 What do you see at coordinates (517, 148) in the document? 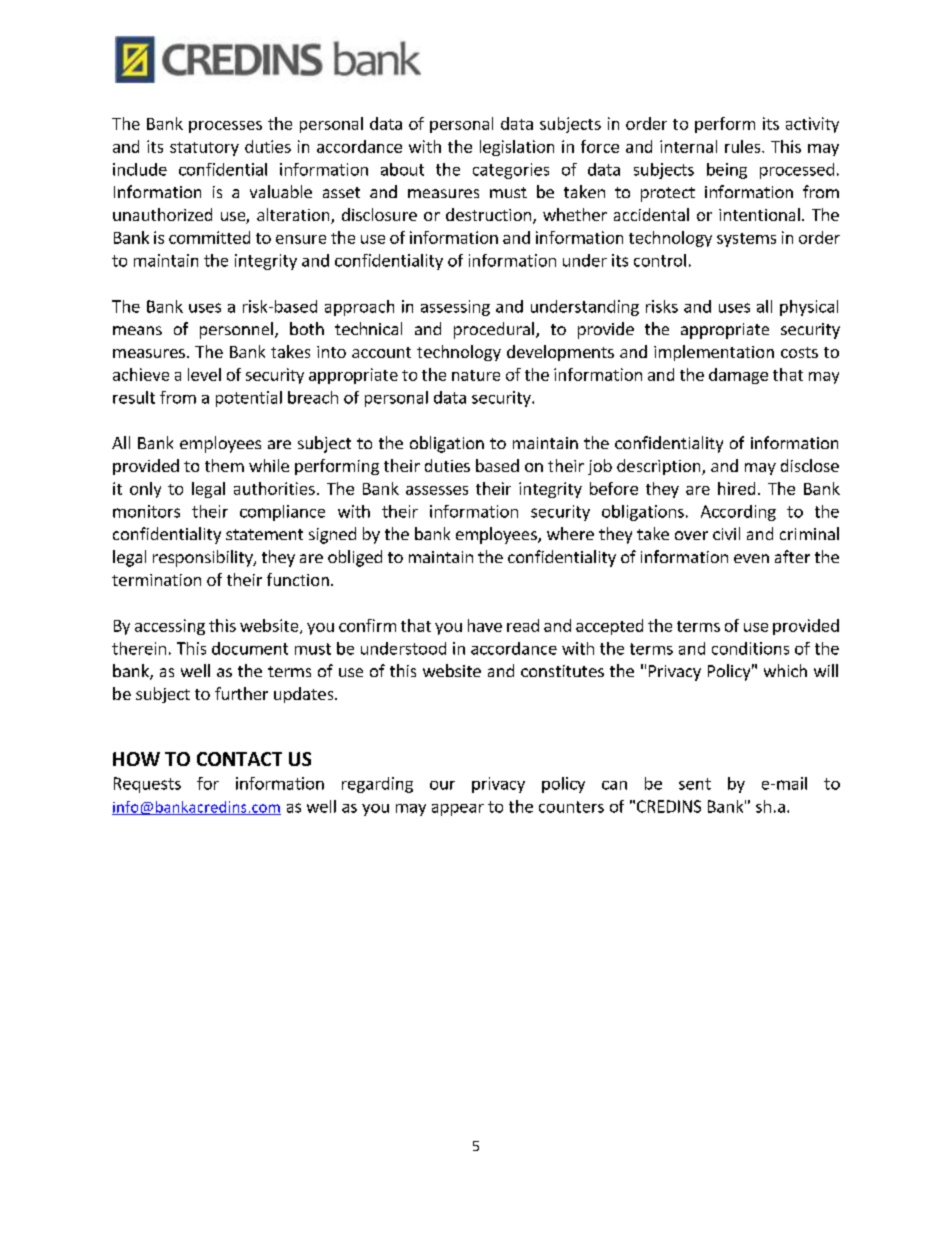
I see `legislation` at bounding box center [517, 148].
